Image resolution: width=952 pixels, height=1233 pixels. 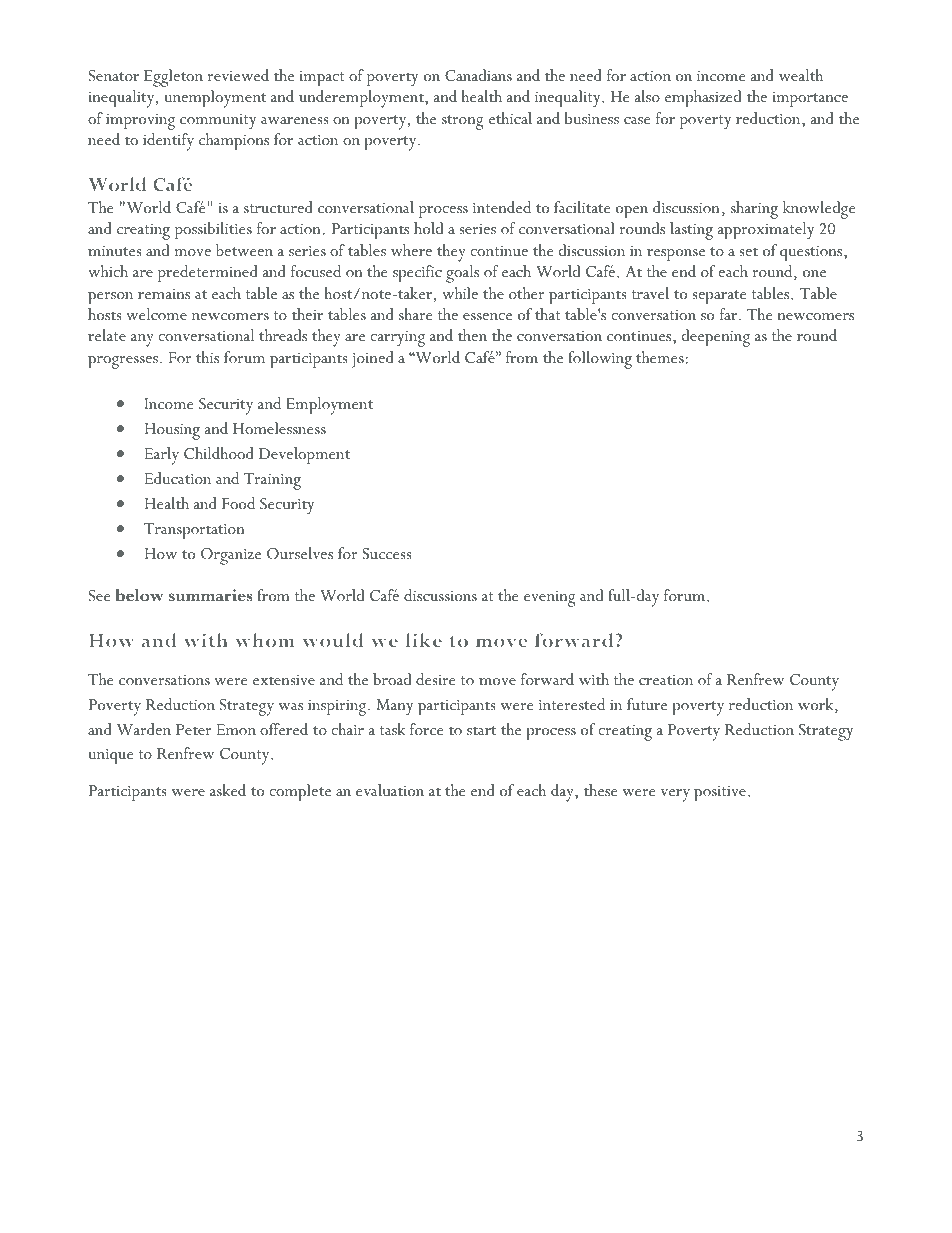 What do you see at coordinates (472, 335) in the page?
I see `then` at bounding box center [472, 335].
